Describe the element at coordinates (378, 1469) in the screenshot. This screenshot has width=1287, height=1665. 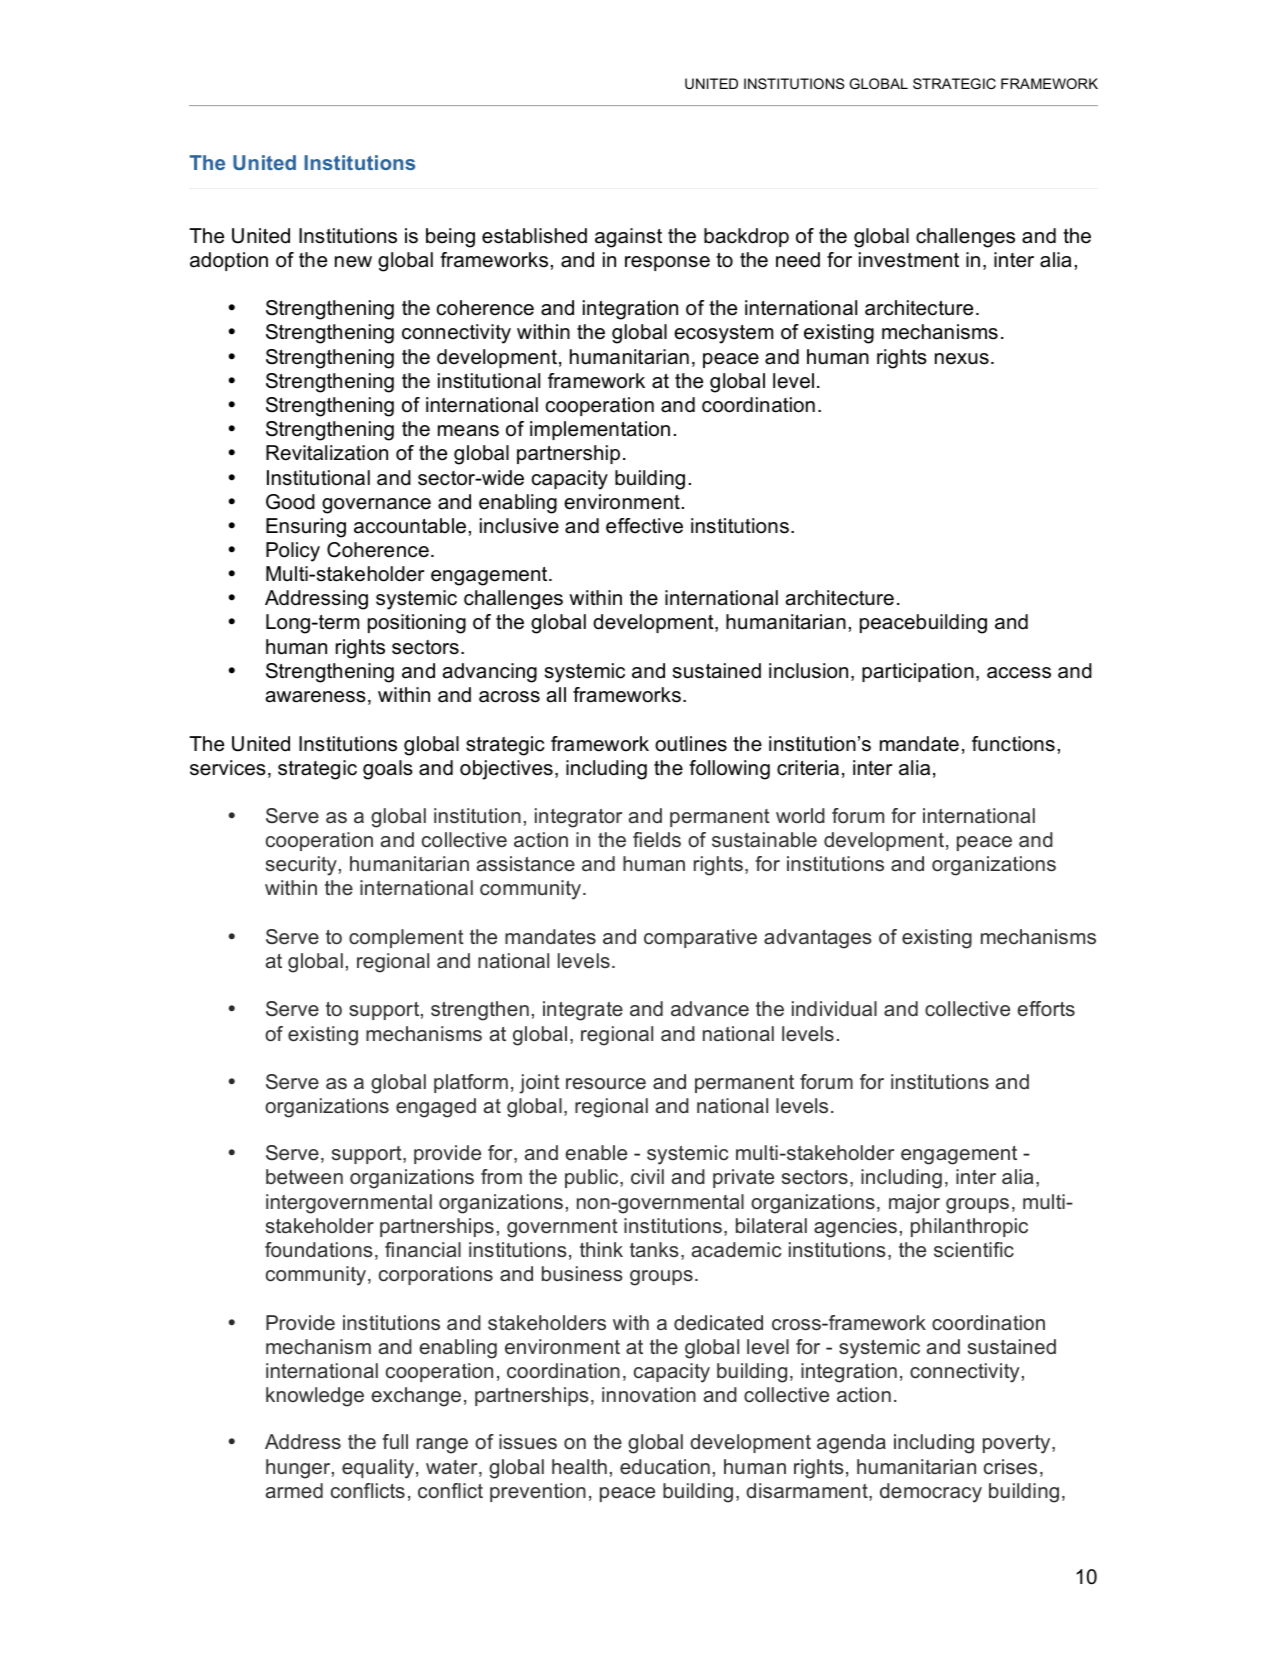
I see `equality` at that location.
